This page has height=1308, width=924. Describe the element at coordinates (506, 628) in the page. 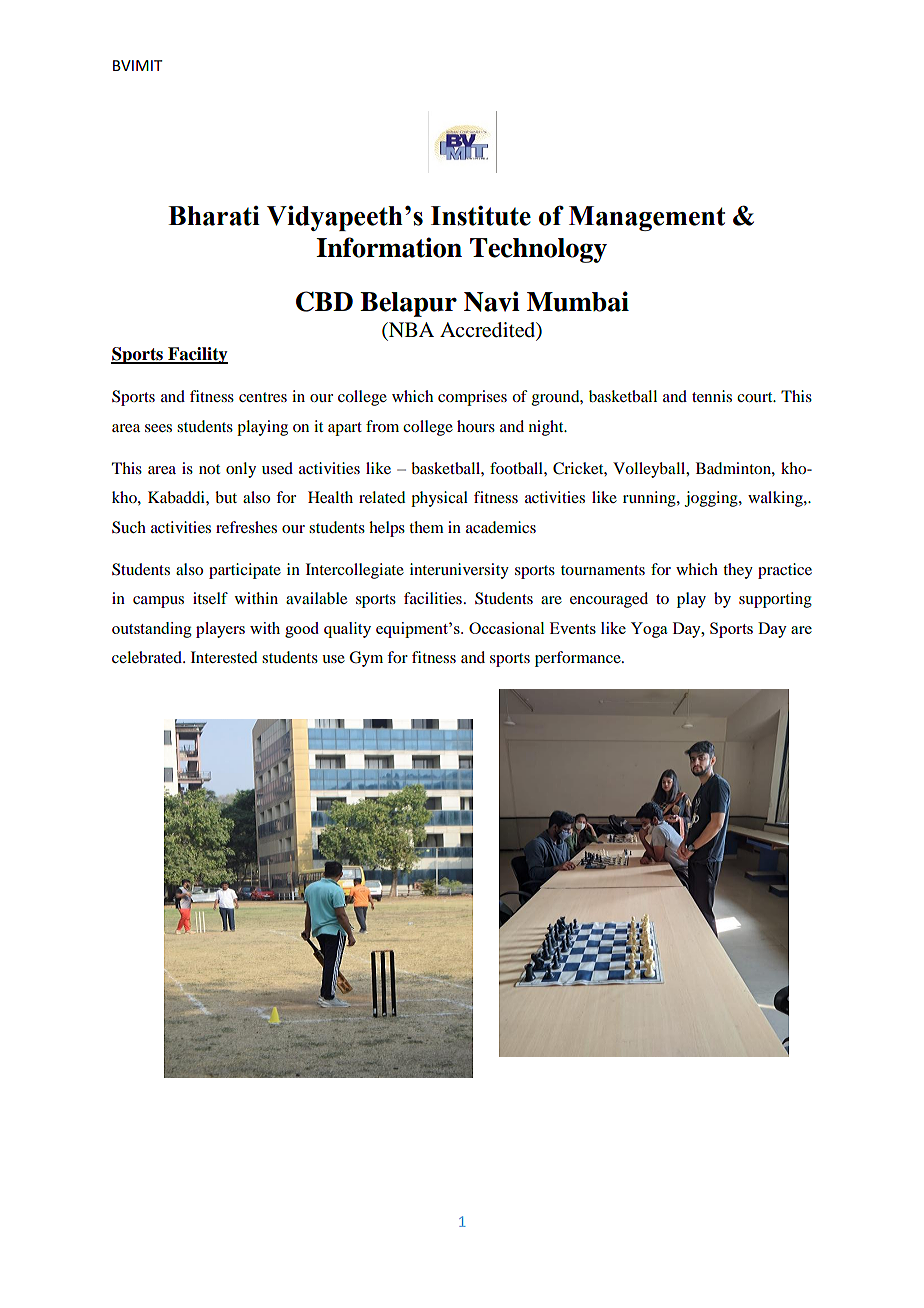

I see `Occasional` at that location.
